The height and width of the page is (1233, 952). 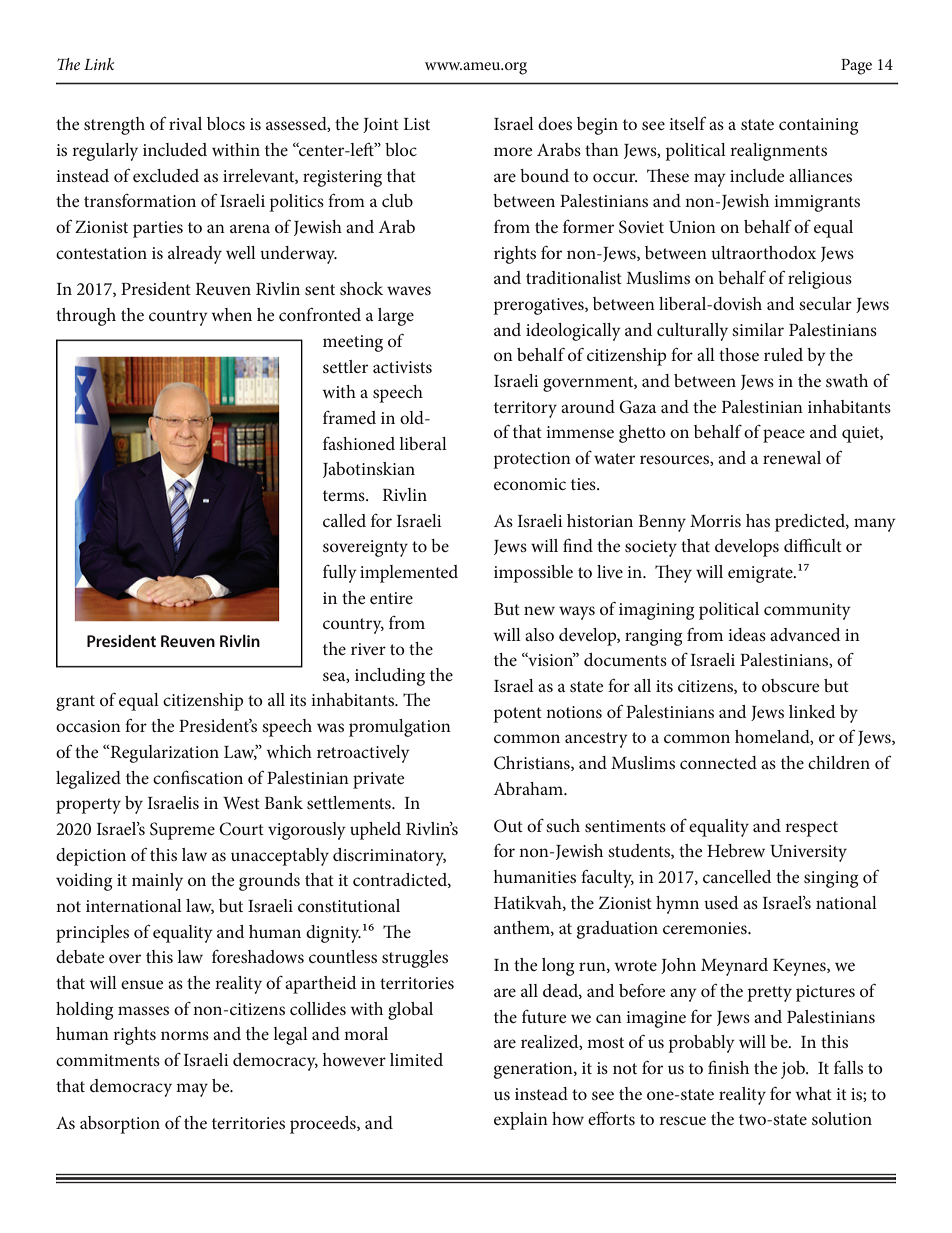 What do you see at coordinates (349, 417) in the page?
I see `framed` at bounding box center [349, 417].
